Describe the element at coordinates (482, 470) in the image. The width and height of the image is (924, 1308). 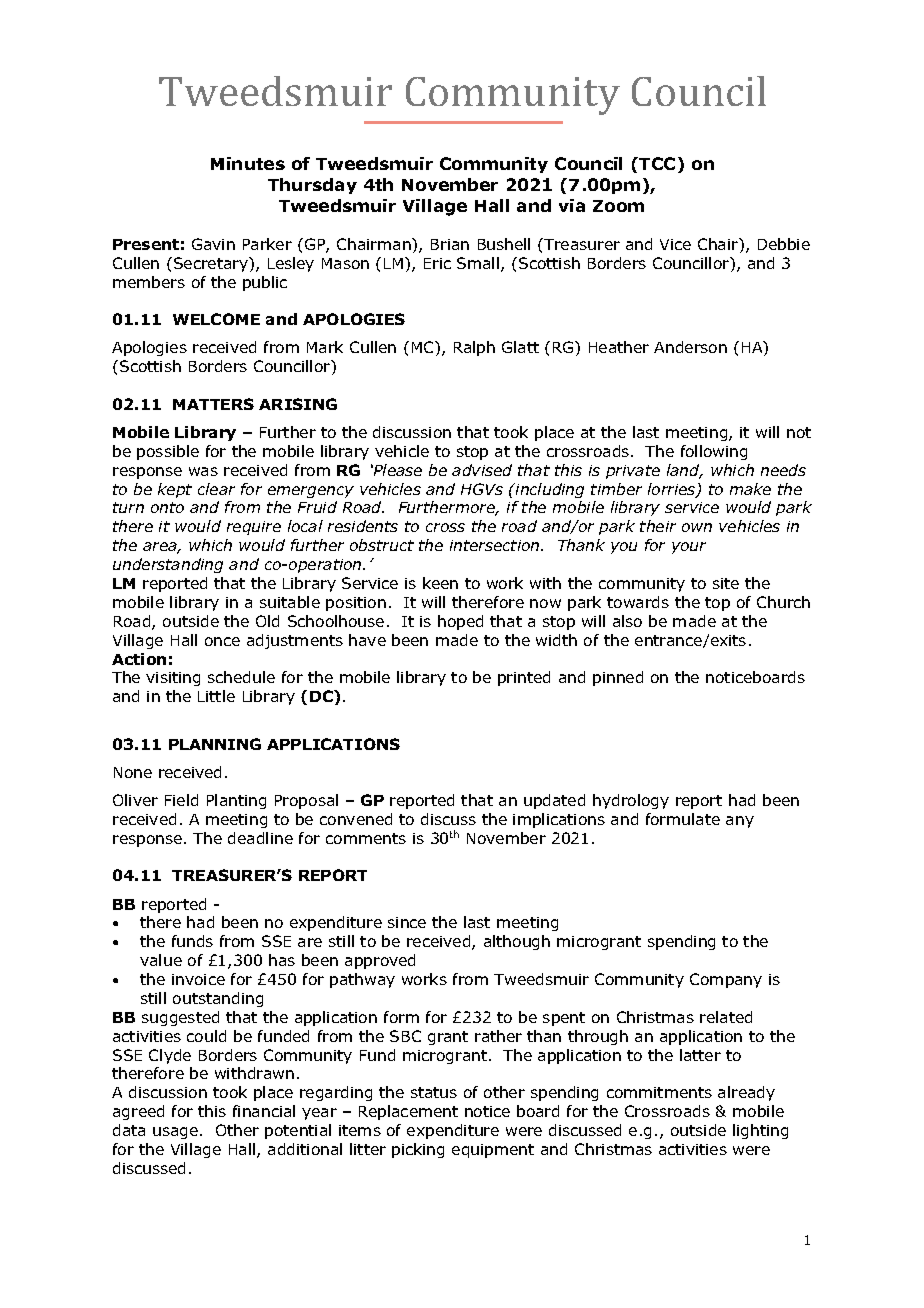
I see `advised` at that location.
